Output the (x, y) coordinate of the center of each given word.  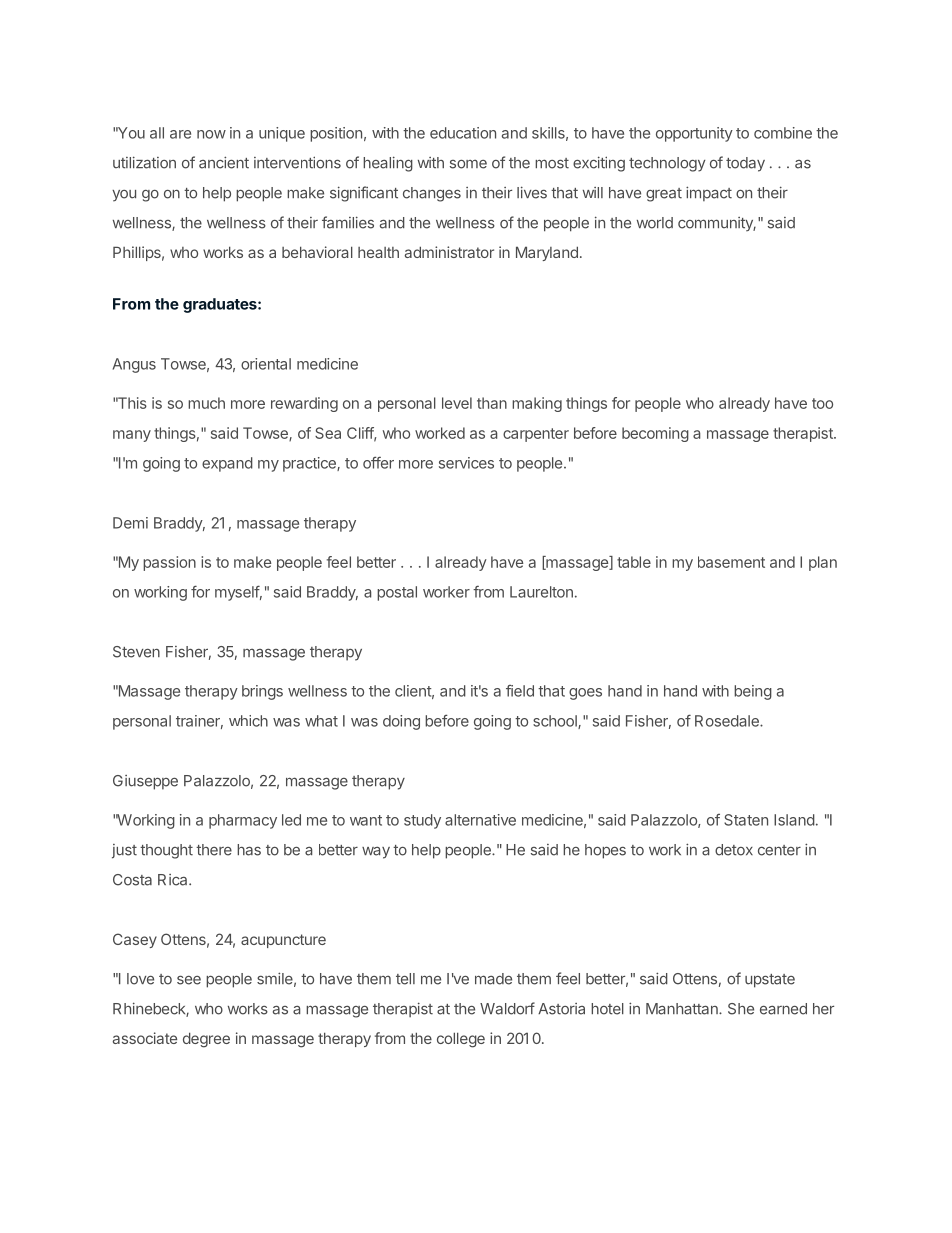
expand (227, 464)
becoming (655, 434)
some (468, 164)
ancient (224, 162)
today (745, 164)
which (248, 721)
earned (783, 1009)
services (466, 463)
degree (206, 1040)
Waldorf (507, 1008)
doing (401, 722)
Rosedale (728, 721)
